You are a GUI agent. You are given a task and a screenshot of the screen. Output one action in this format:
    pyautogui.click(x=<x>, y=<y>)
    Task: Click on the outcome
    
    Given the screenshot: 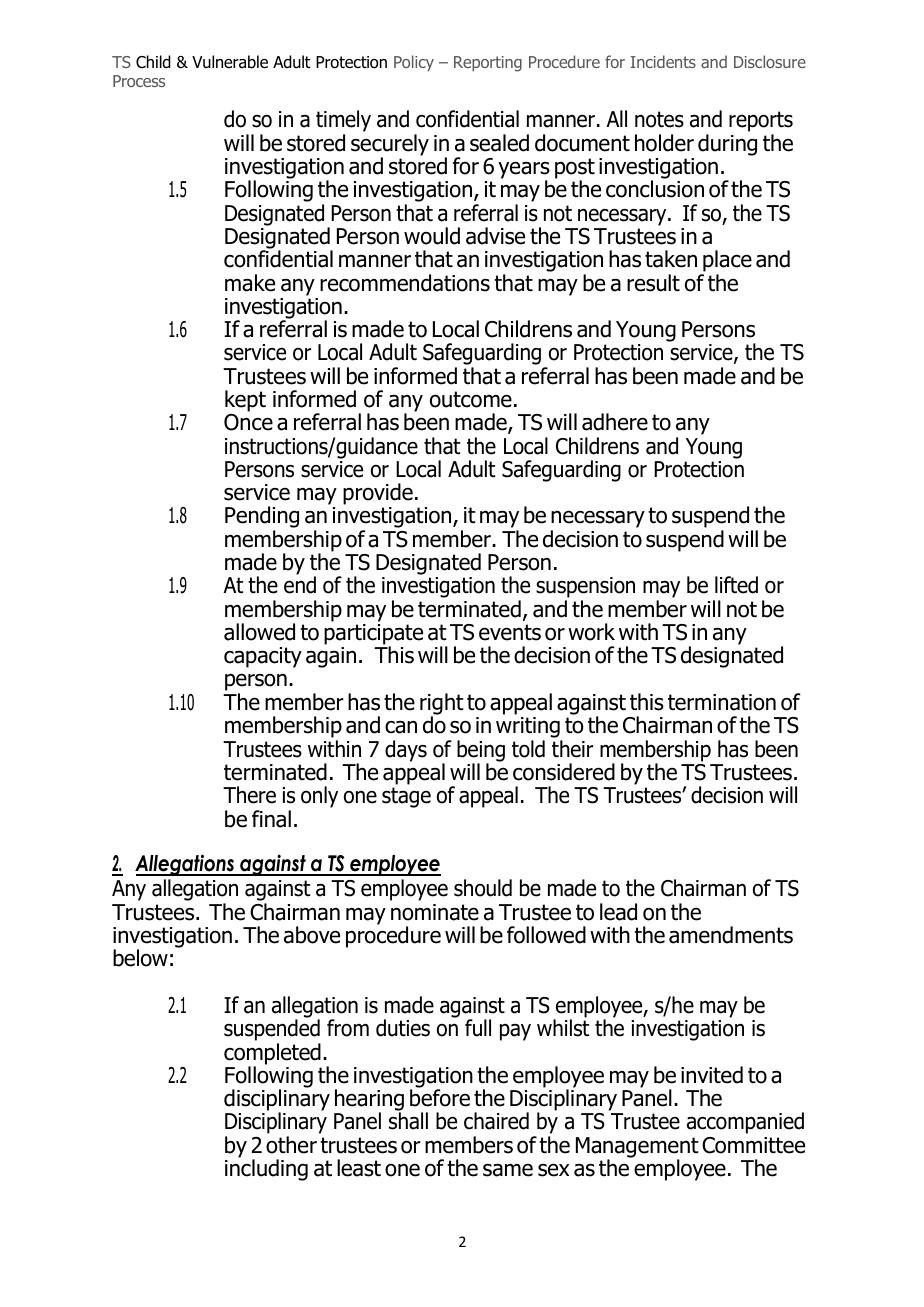 What is the action you would take?
    pyautogui.click(x=471, y=399)
